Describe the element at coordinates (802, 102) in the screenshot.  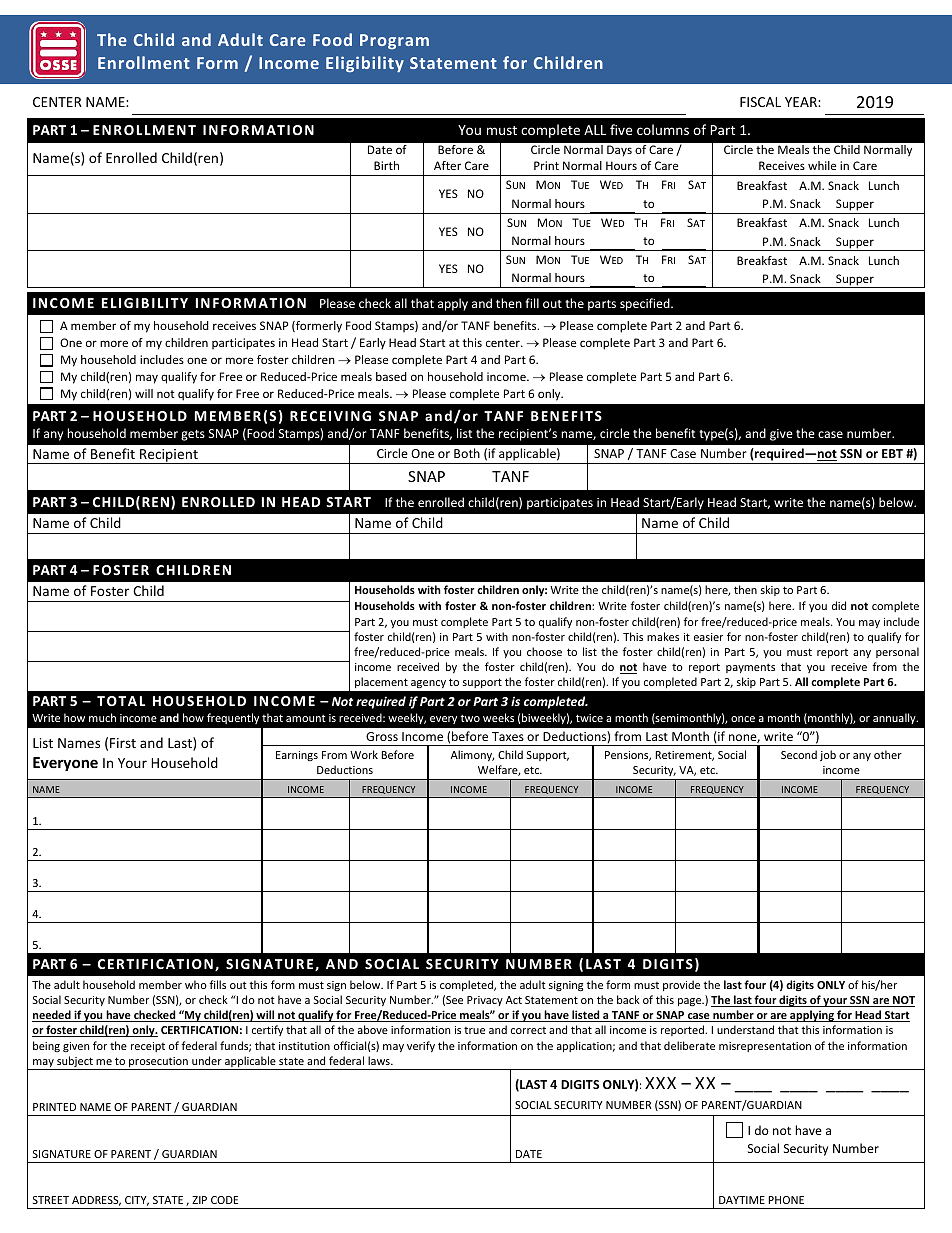
I see `YEAR` at that location.
